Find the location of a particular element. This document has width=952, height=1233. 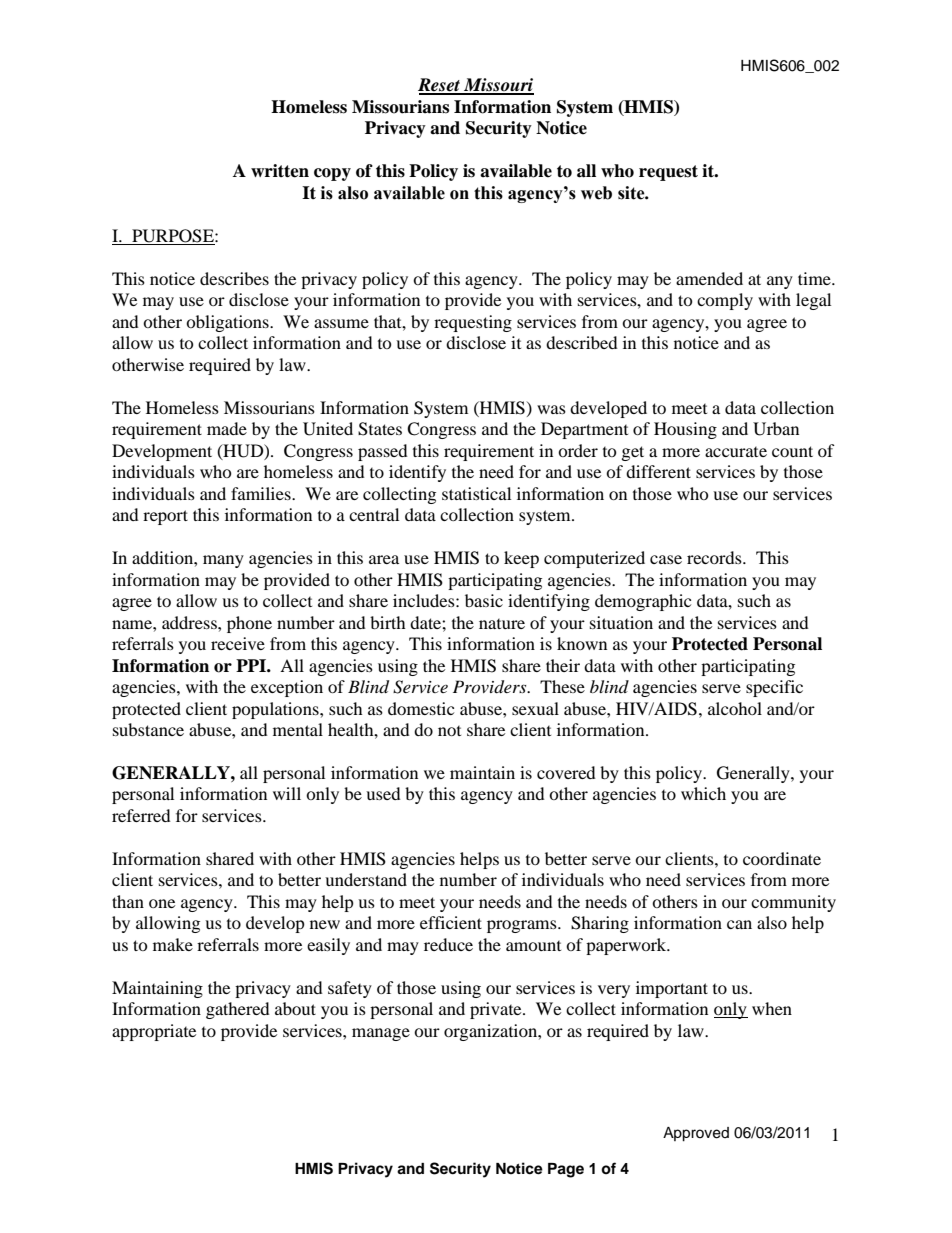

address is located at coordinates (190, 622).
